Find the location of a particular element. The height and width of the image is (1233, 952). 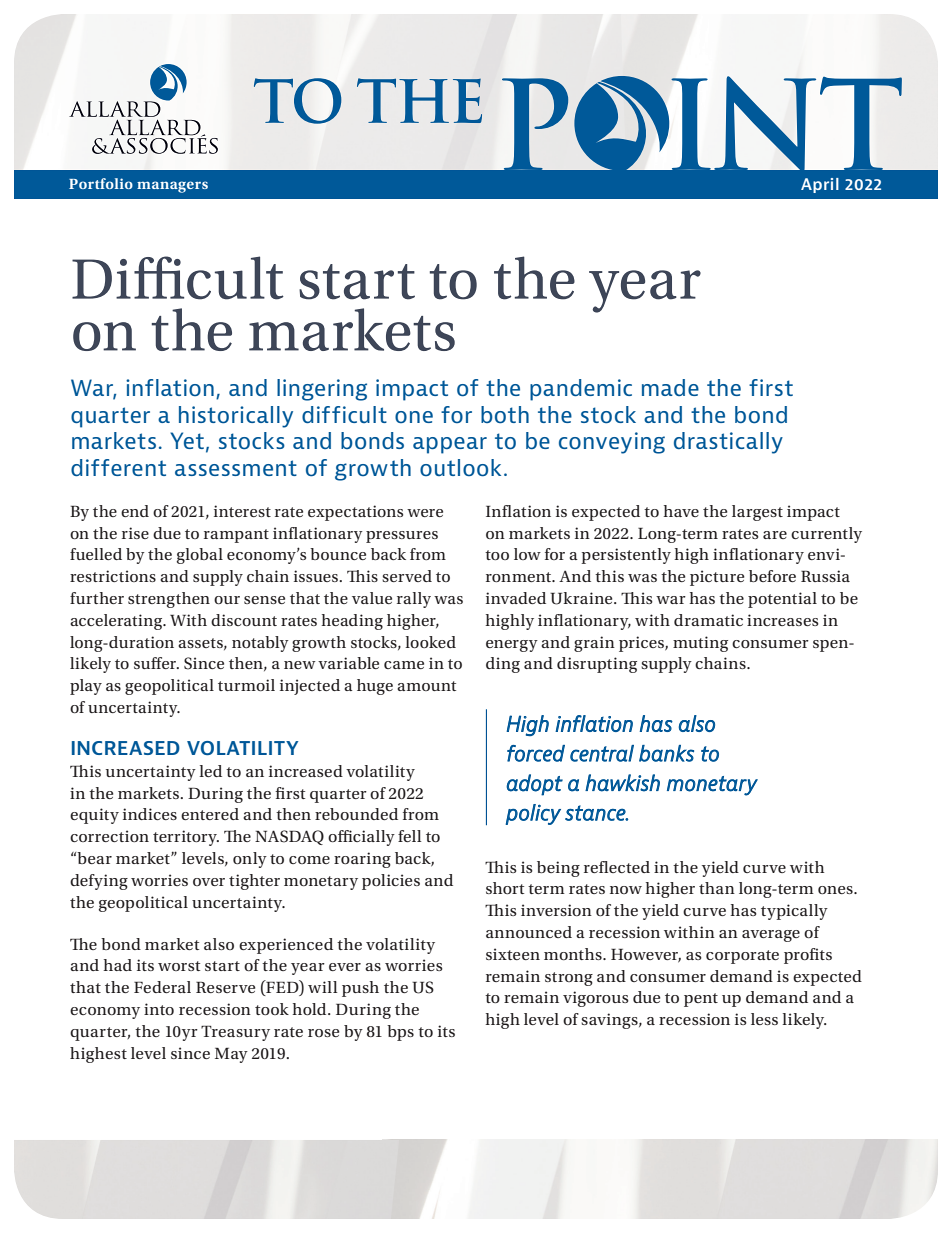

than is located at coordinates (717, 888).
